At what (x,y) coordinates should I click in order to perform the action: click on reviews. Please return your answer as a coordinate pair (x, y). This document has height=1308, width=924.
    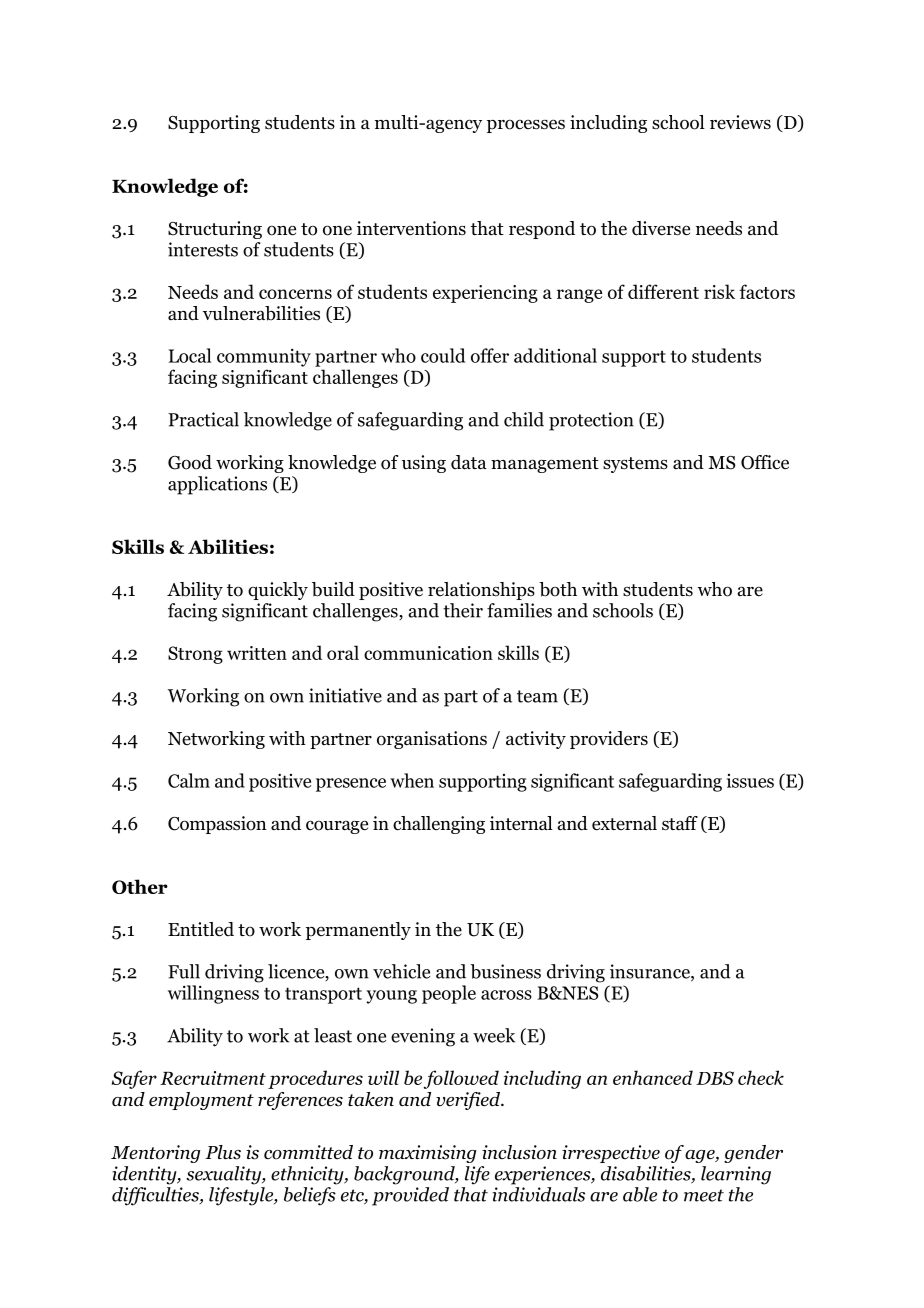
    Looking at the image, I should click on (740, 122).
